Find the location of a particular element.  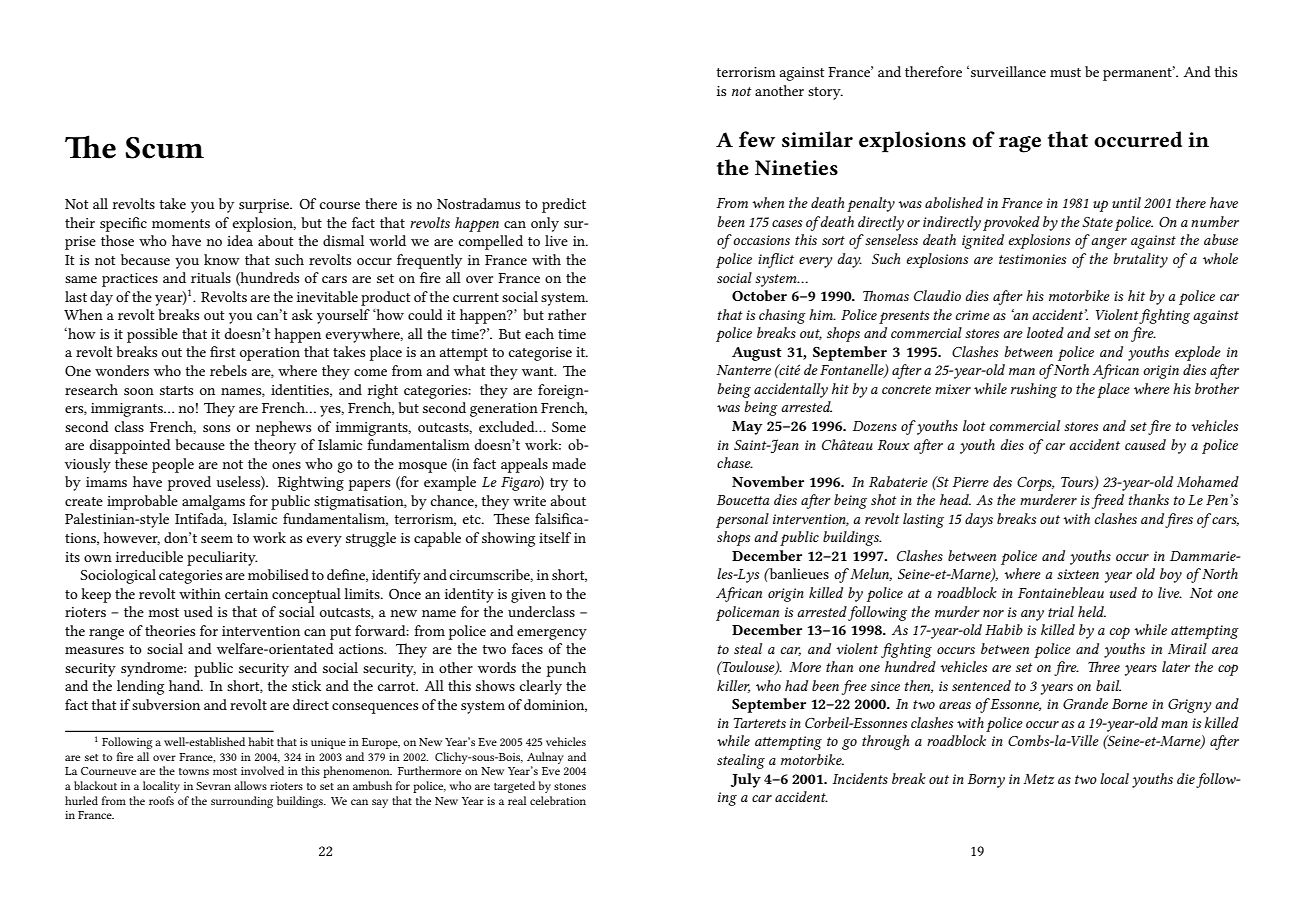

Scum is located at coordinates (164, 148).
